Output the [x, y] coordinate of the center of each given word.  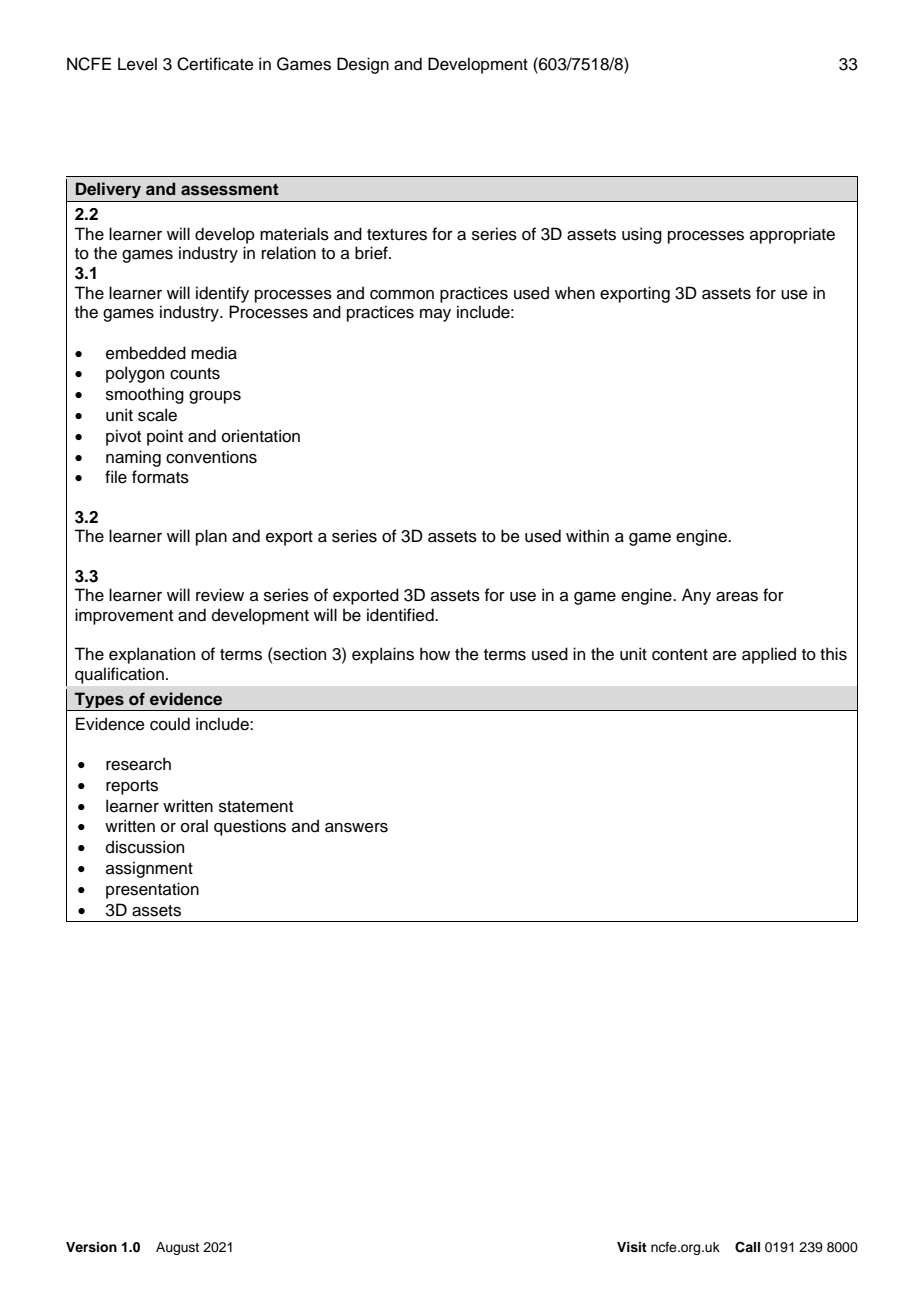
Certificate [215, 64]
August [177, 1248]
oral [194, 826]
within [587, 535]
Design [363, 65]
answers [356, 828]
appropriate [792, 235]
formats [160, 477]
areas [737, 597]
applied [769, 655]
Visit [632, 1247]
